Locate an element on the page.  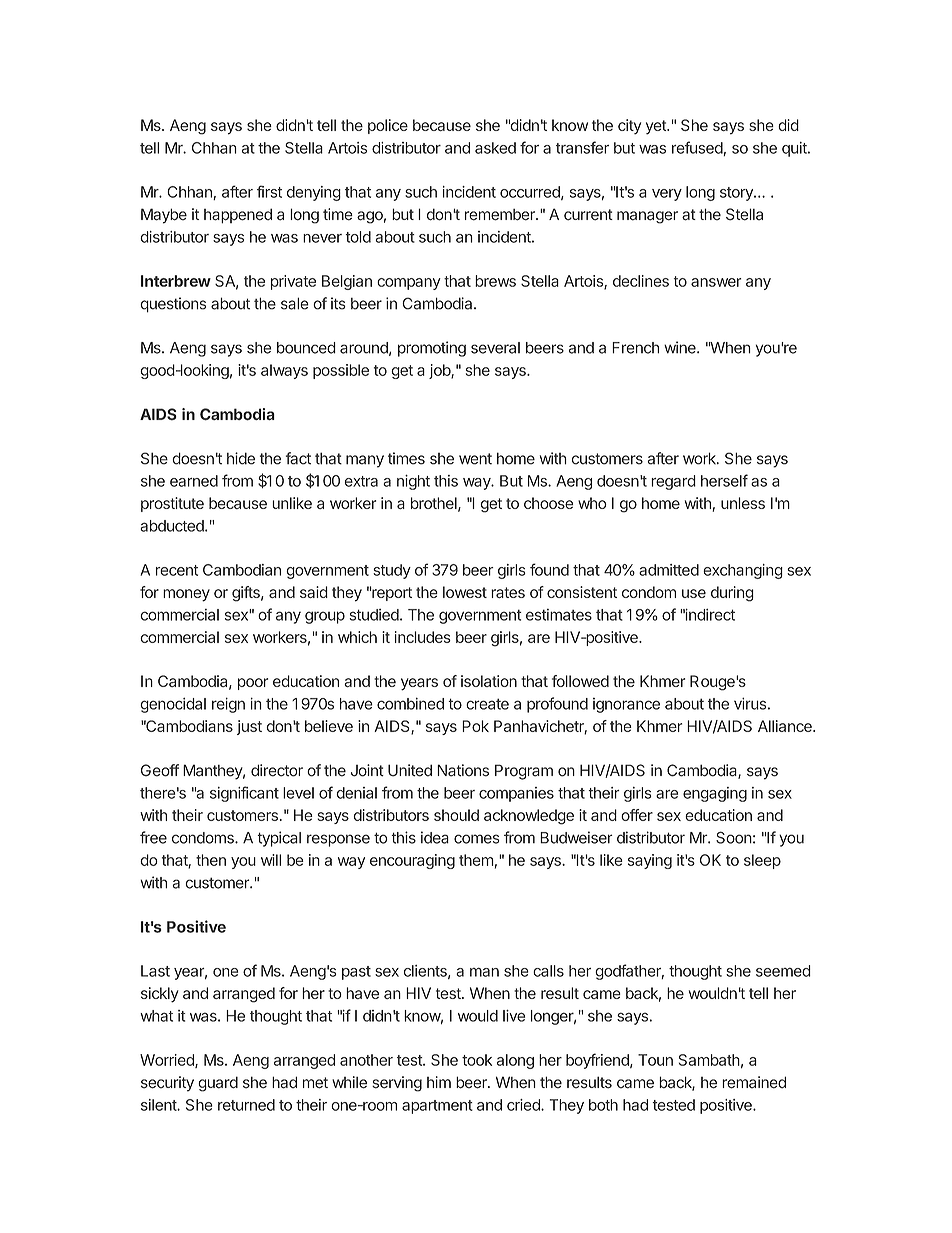
sleep is located at coordinates (762, 861).
